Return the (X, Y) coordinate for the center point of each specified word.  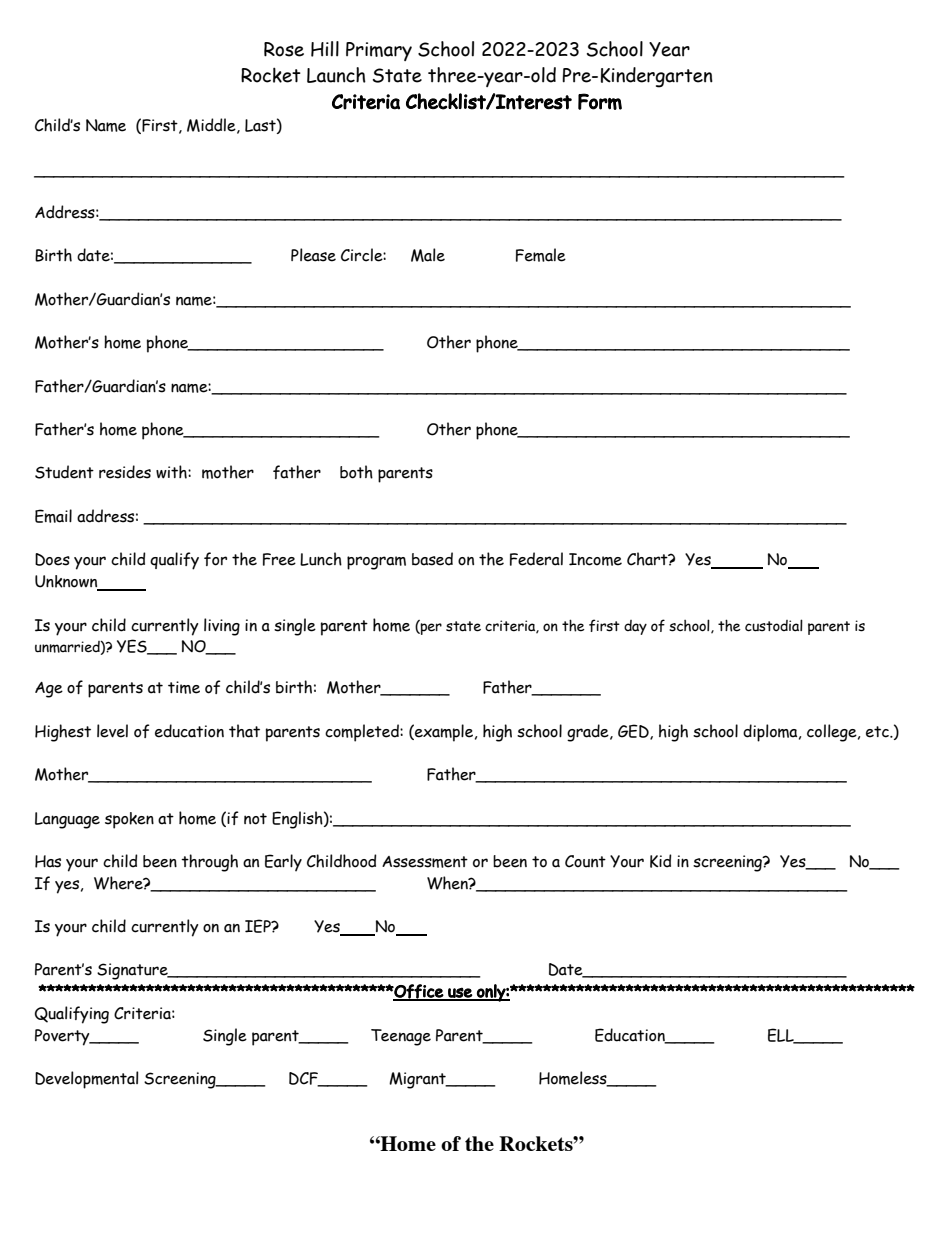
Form (600, 101)
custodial (774, 625)
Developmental (87, 1080)
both (356, 472)
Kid (661, 861)
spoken (129, 820)
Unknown (67, 582)
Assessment (425, 862)
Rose (284, 49)
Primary (379, 51)
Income (595, 559)
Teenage (401, 1037)
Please (313, 255)
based (432, 559)
